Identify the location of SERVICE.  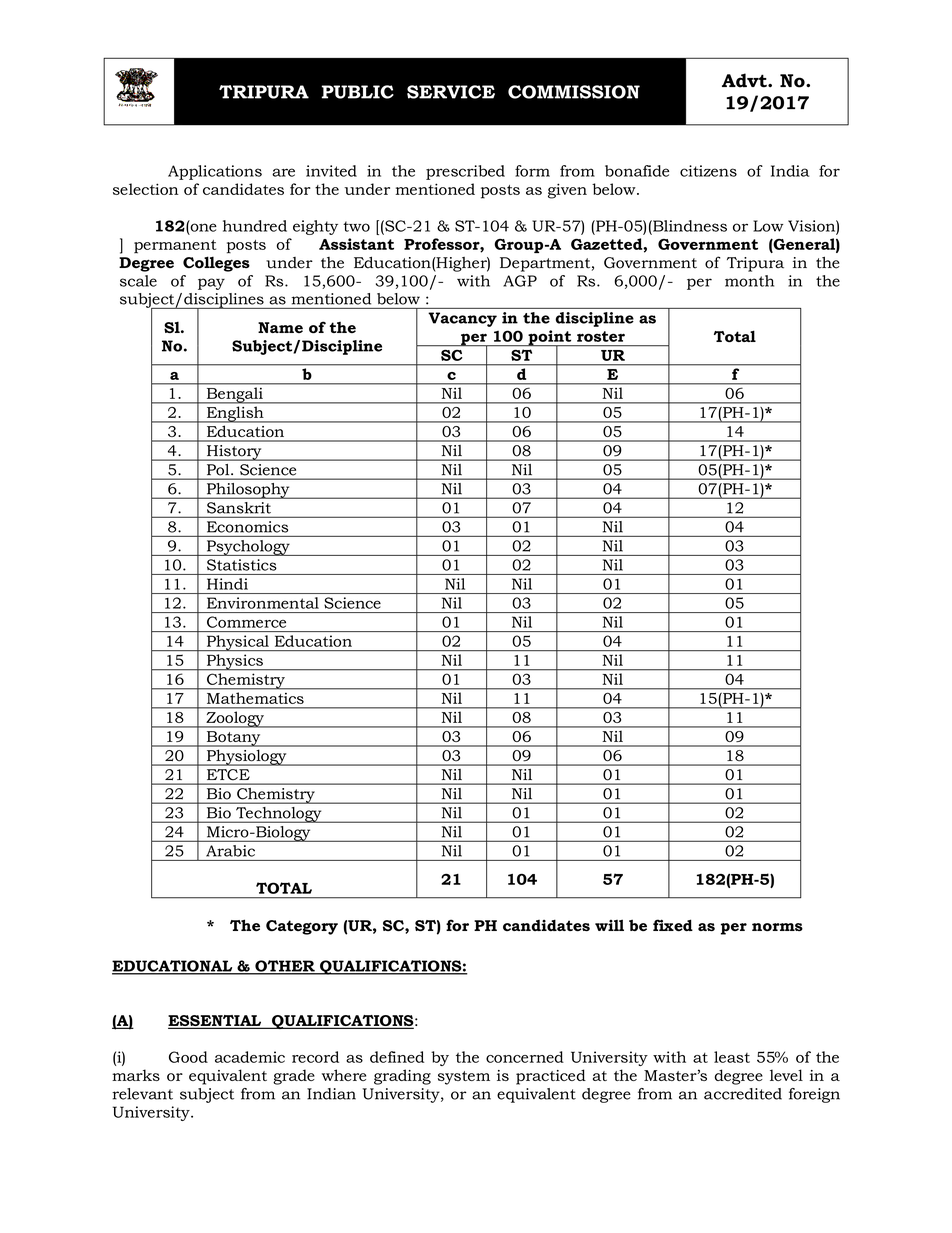
(451, 92).
